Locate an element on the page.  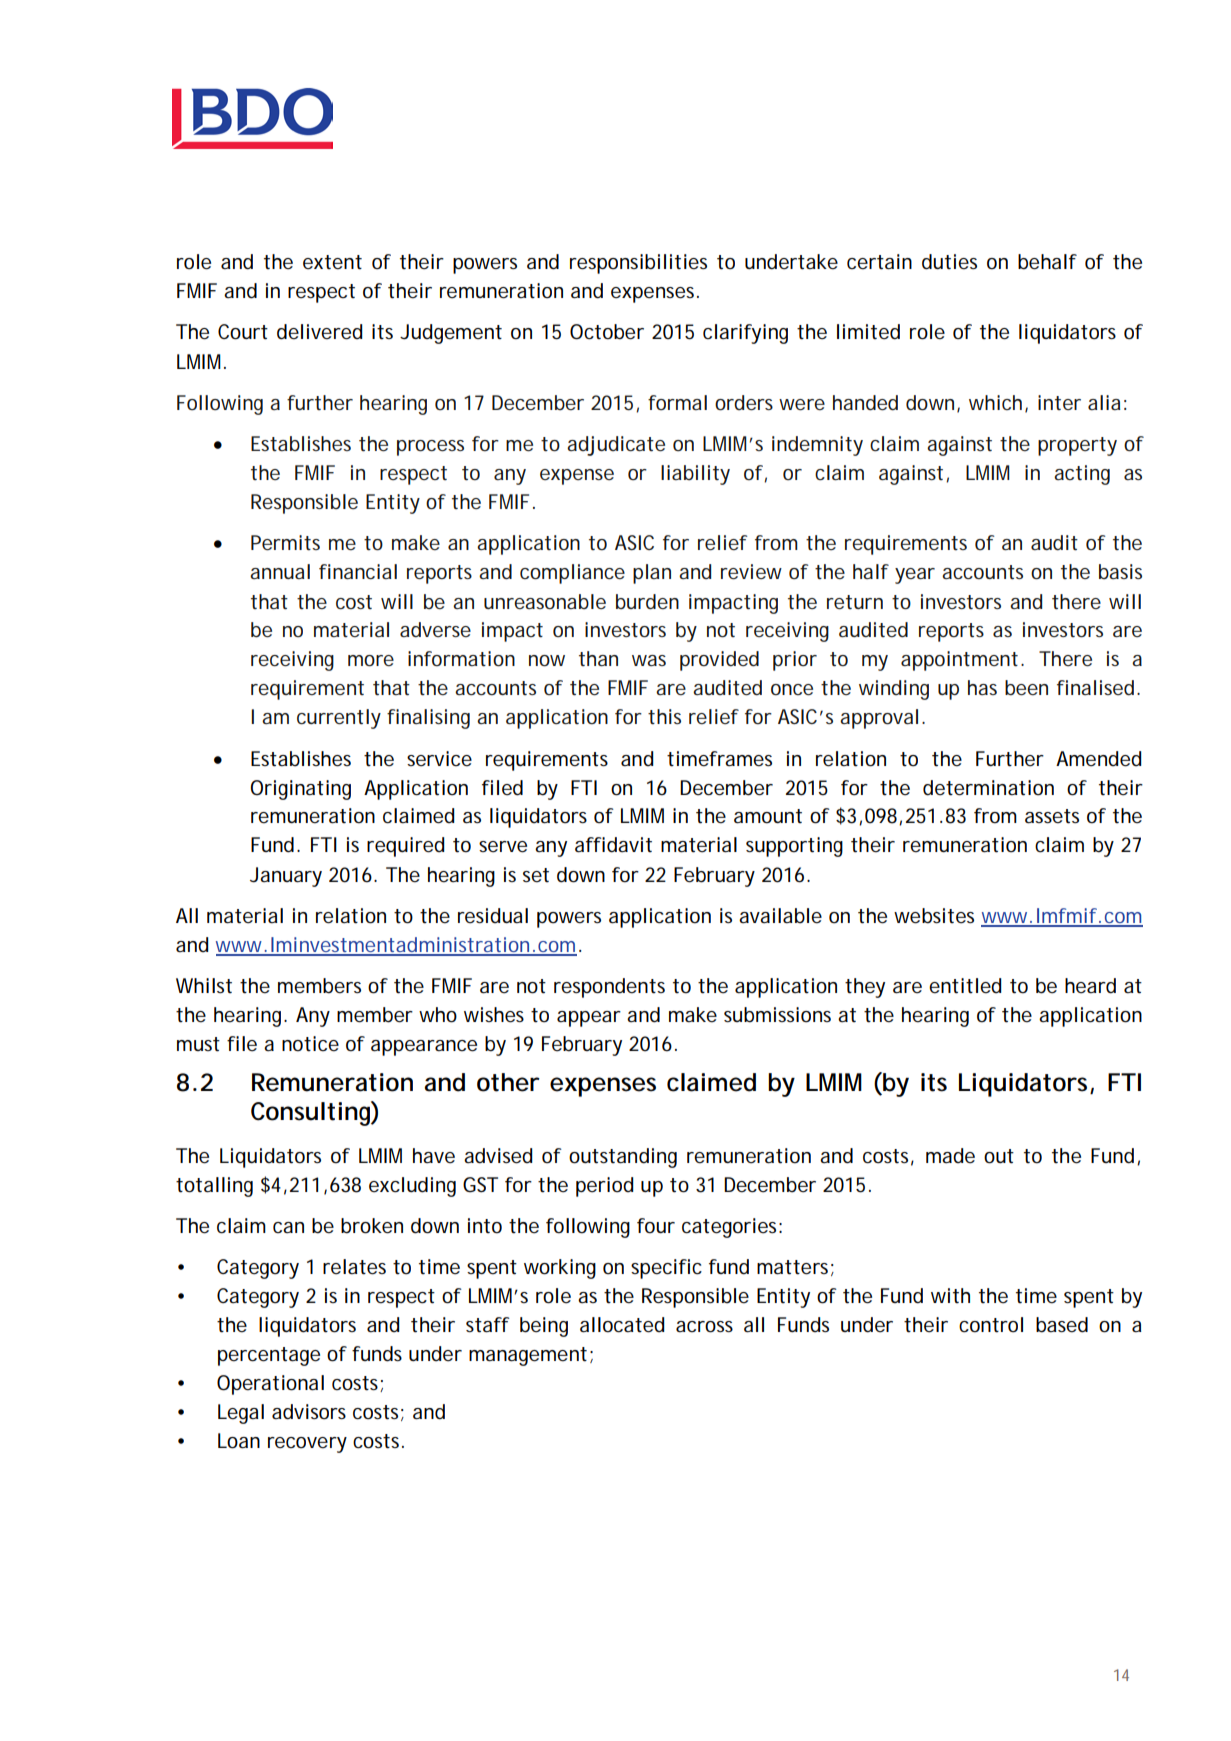
notice is located at coordinates (310, 1044).
